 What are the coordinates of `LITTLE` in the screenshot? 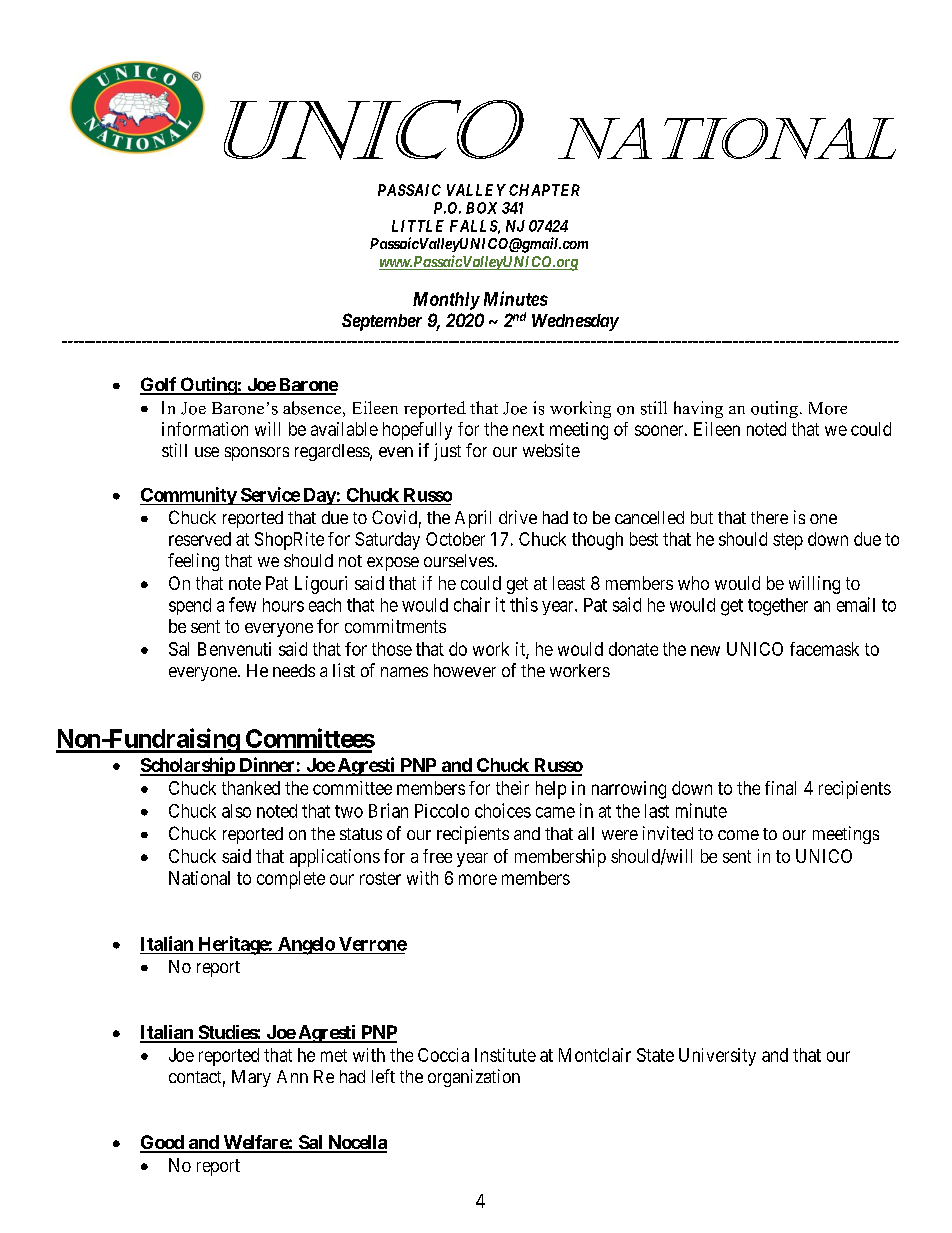 It's located at (418, 226).
